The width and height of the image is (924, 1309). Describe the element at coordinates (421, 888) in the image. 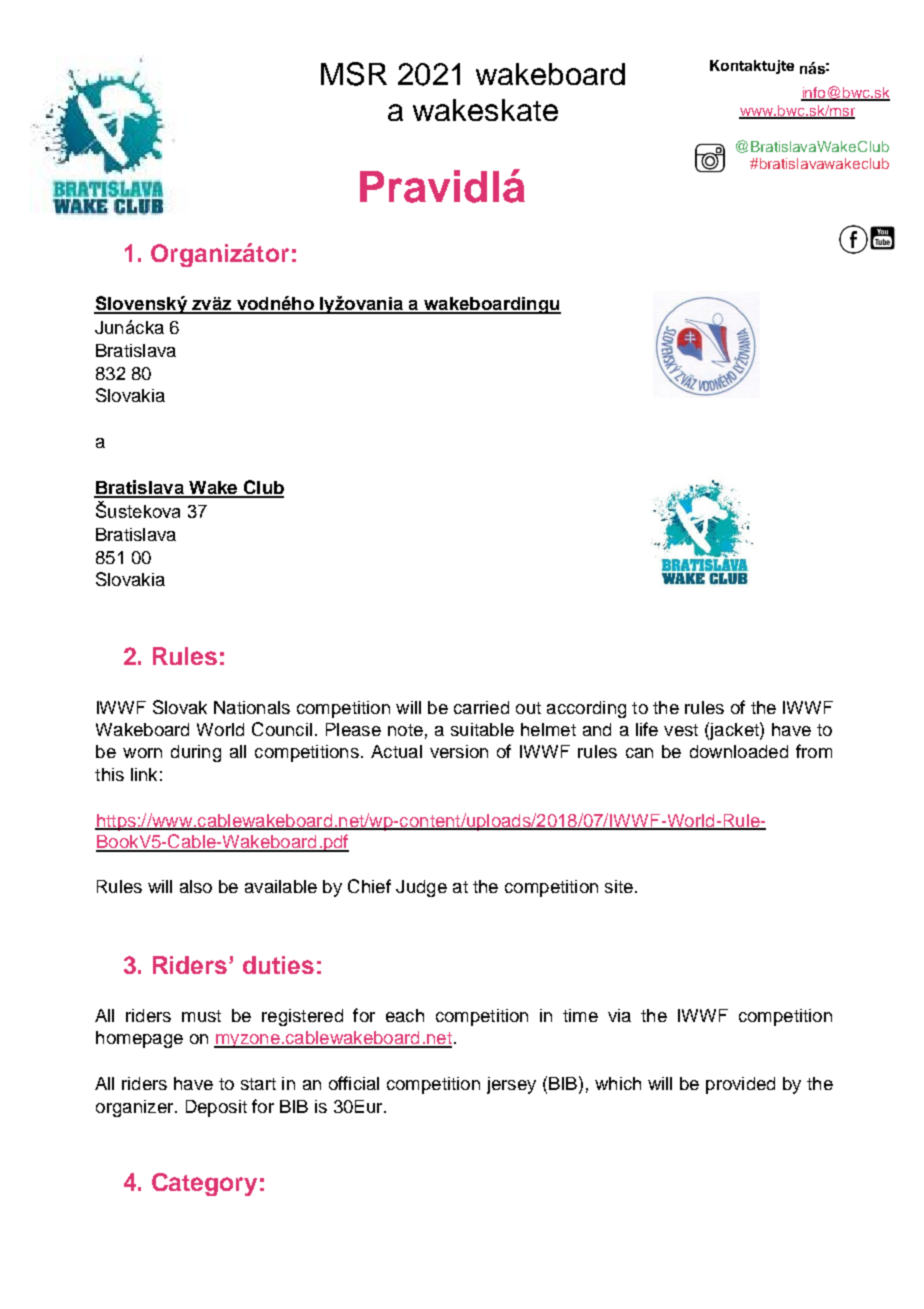

I see `Judge` at that location.
